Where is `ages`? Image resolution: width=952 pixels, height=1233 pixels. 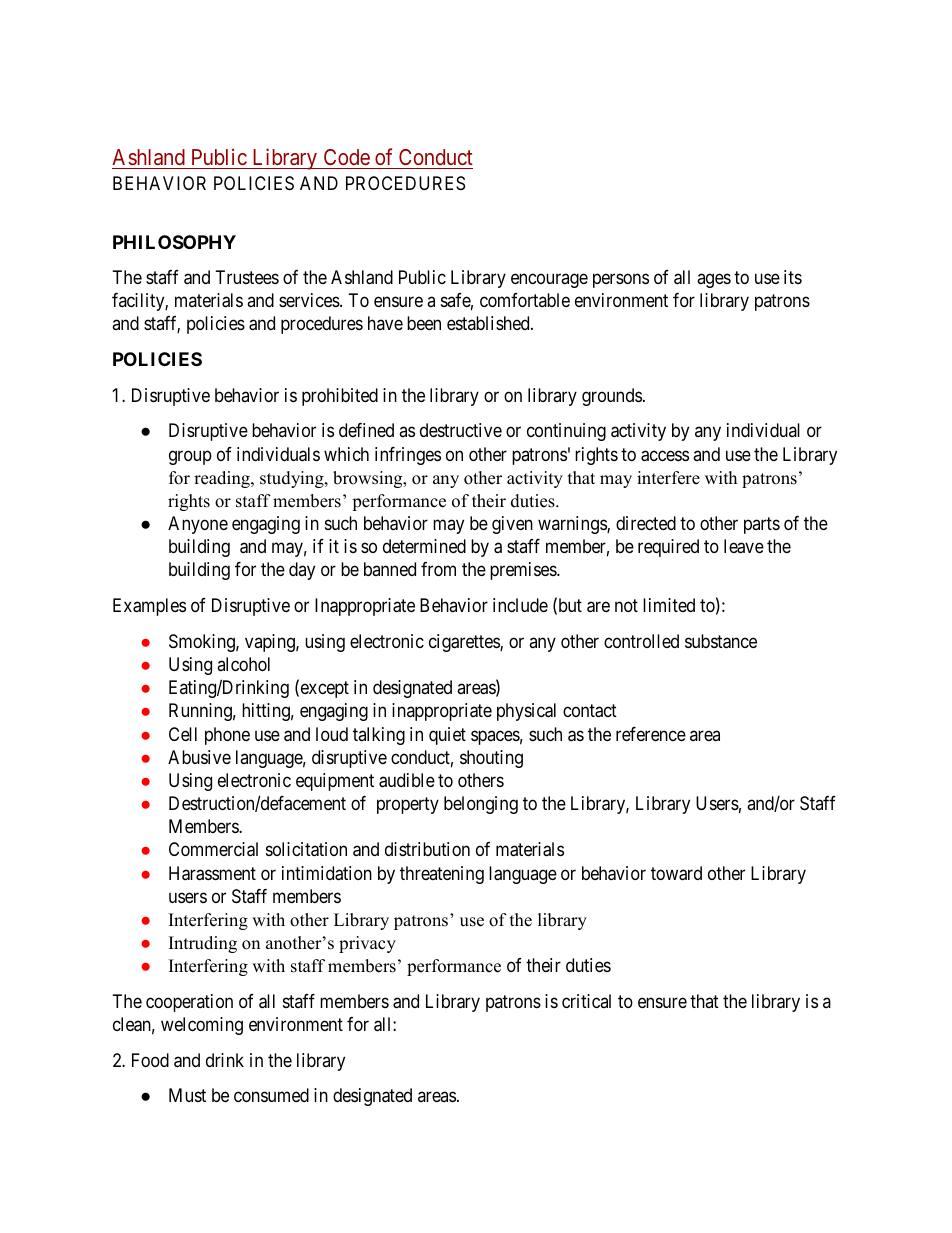
ages is located at coordinates (714, 280).
